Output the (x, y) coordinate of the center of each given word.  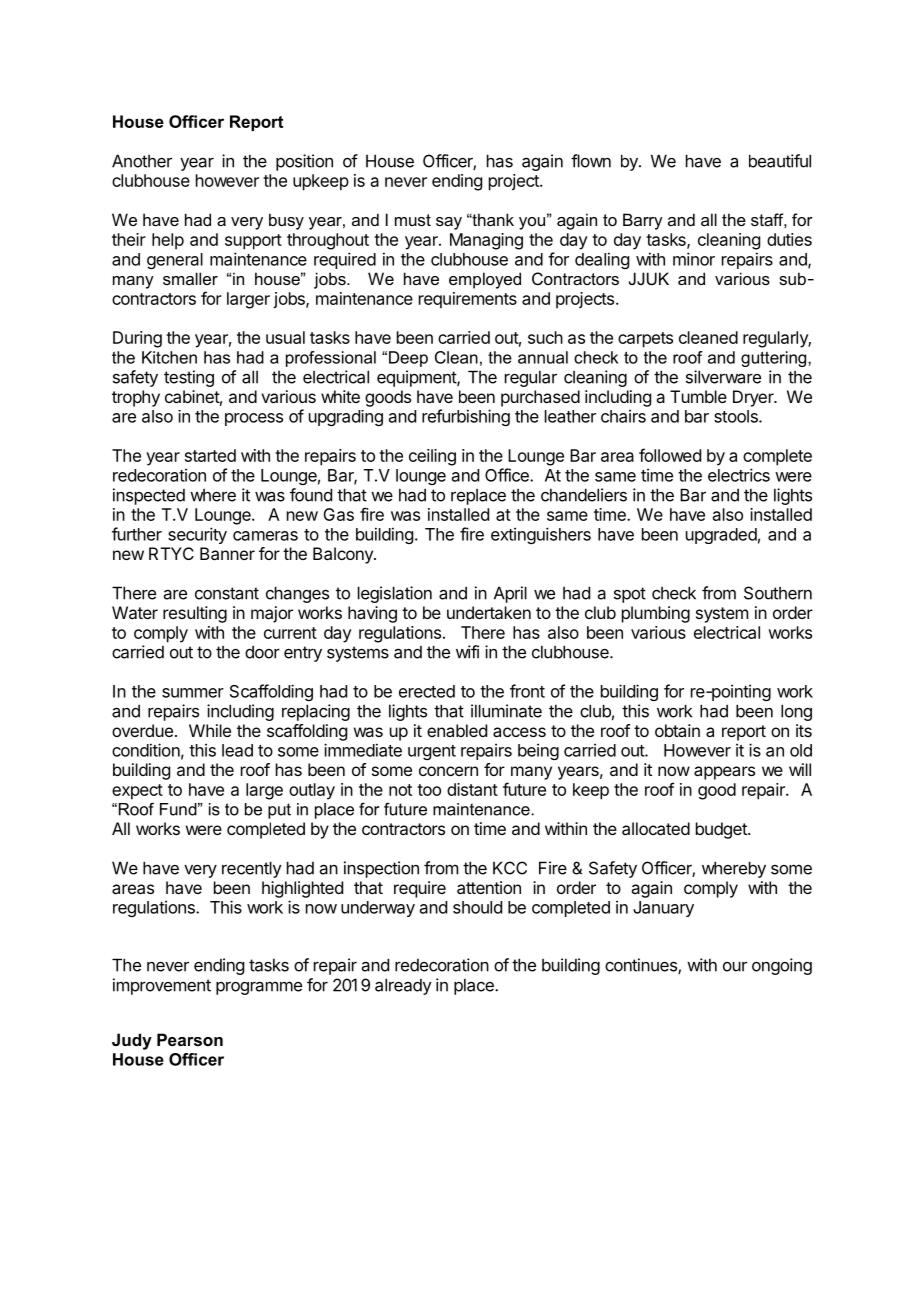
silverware (723, 377)
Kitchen (169, 357)
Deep (408, 359)
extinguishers (541, 535)
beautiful (780, 161)
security (197, 535)
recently (251, 869)
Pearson (190, 1039)
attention (489, 887)
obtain (677, 730)
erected (427, 691)
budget (722, 830)
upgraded (721, 536)
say (449, 223)
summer (193, 693)
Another (142, 161)
